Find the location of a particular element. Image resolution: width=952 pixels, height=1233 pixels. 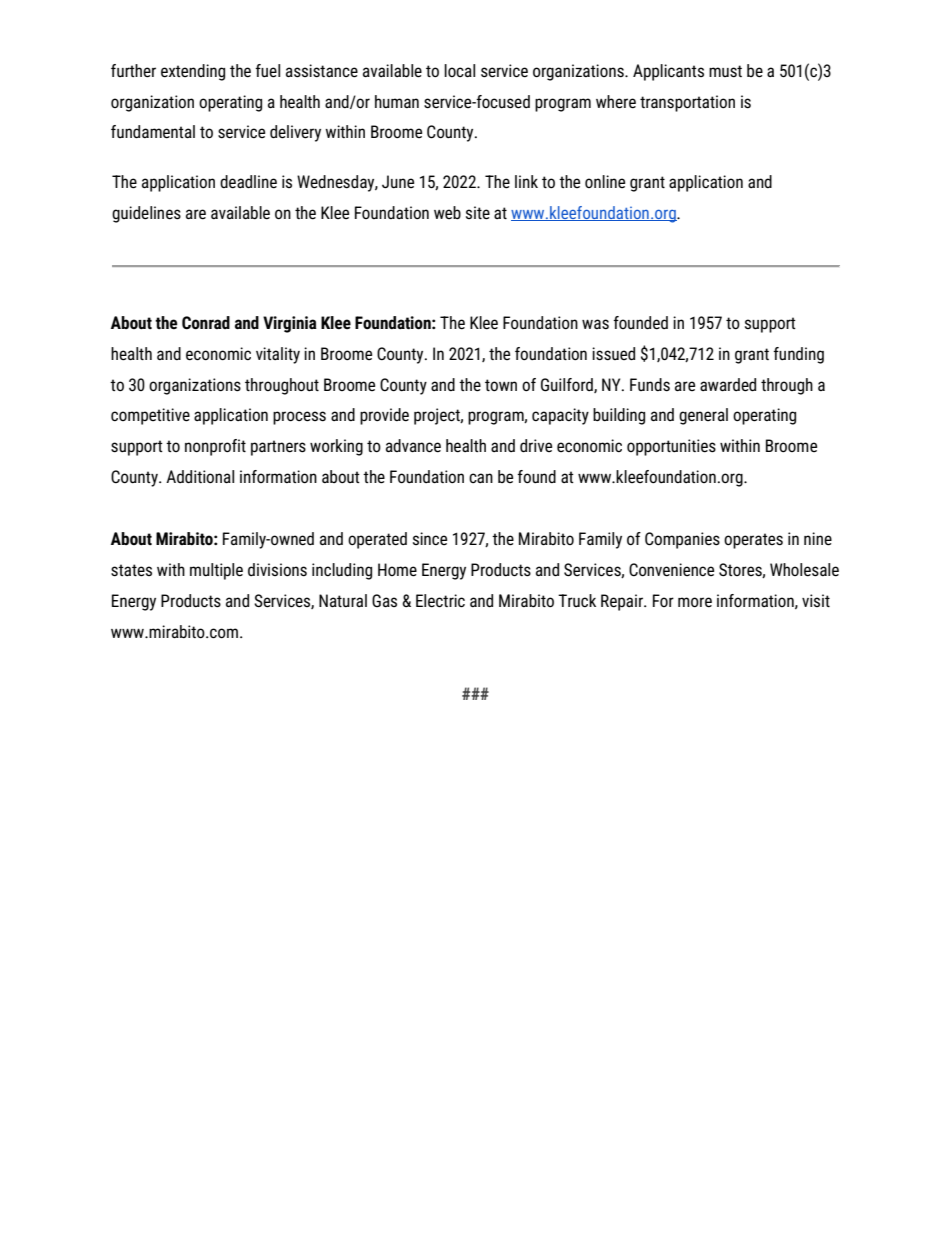

multiple is located at coordinates (216, 571).
